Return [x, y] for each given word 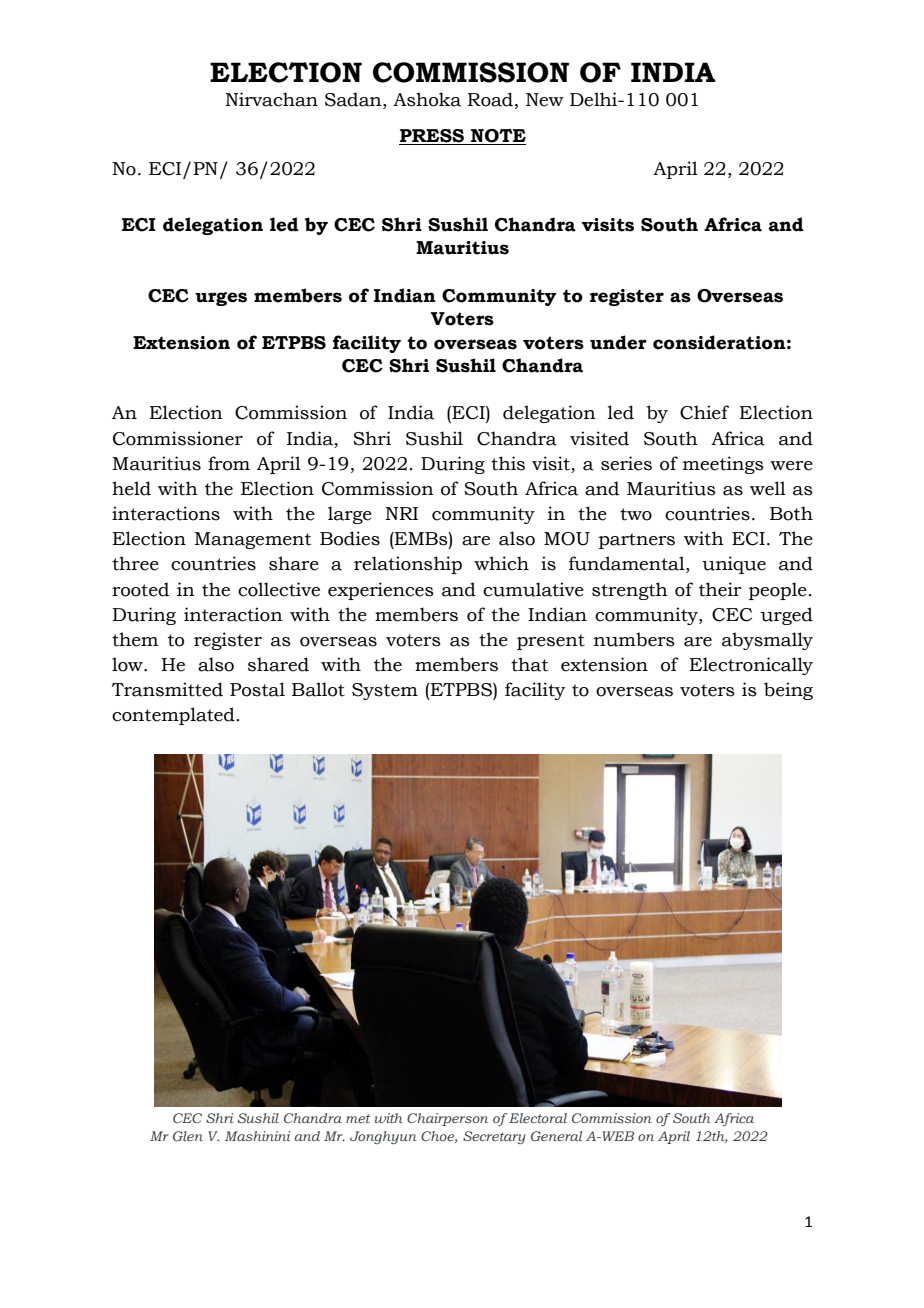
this [508, 463]
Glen [188, 1136]
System [385, 691]
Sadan [354, 99]
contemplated [173, 716]
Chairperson [447, 1119]
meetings [723, 465]
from [229, 463]
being [788, 691]
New [545, 100]
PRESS [432, 136]
